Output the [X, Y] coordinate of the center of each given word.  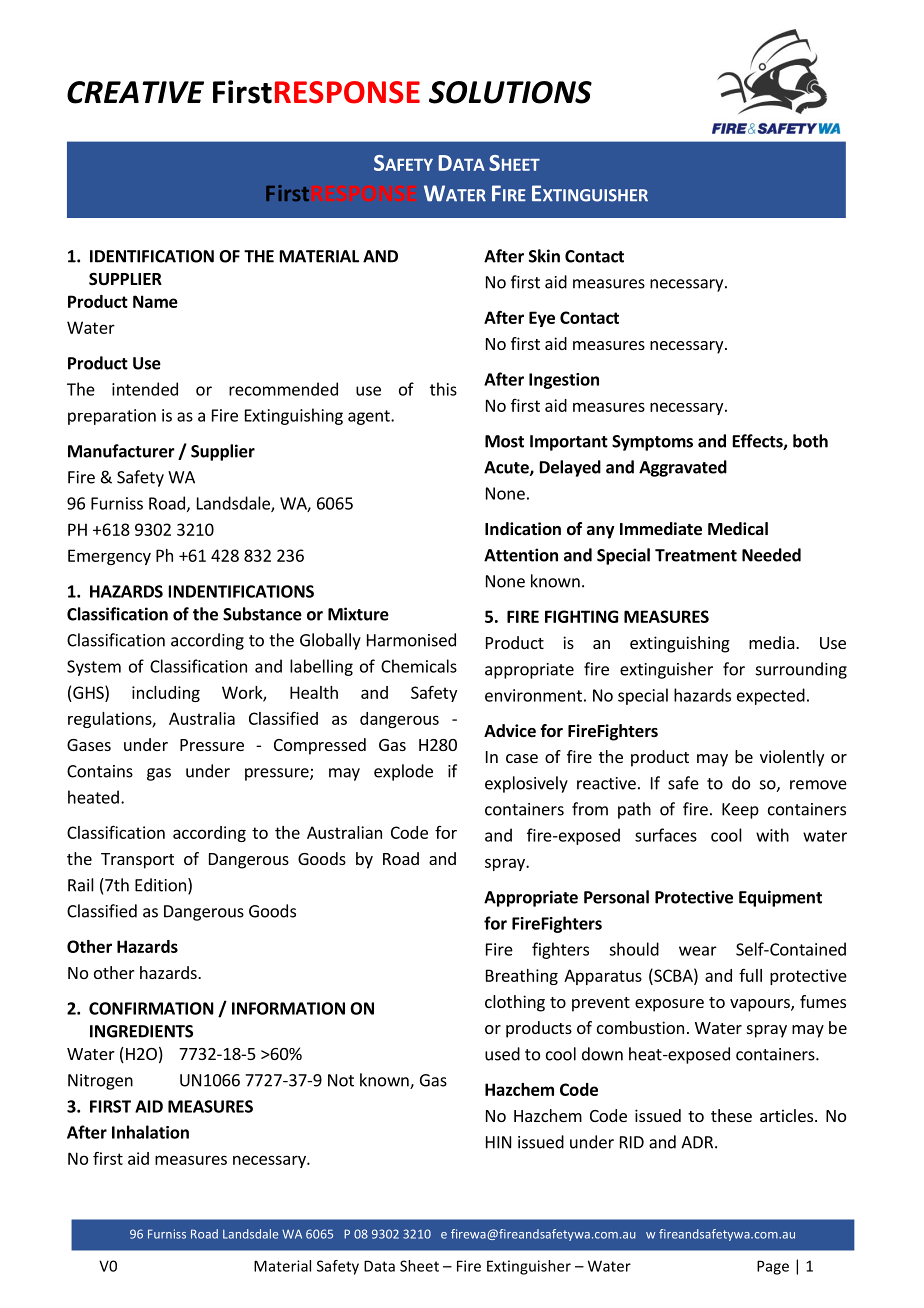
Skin [544, 256]
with [772, 835]
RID [632, 1142]
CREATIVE [135, 92]
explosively [526, 784]
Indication [523, 529]
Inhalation [150, 1132]
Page [773, 1267]
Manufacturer [121, 451]
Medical [738, 529]
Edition [160, 885]
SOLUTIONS [510, 92]
